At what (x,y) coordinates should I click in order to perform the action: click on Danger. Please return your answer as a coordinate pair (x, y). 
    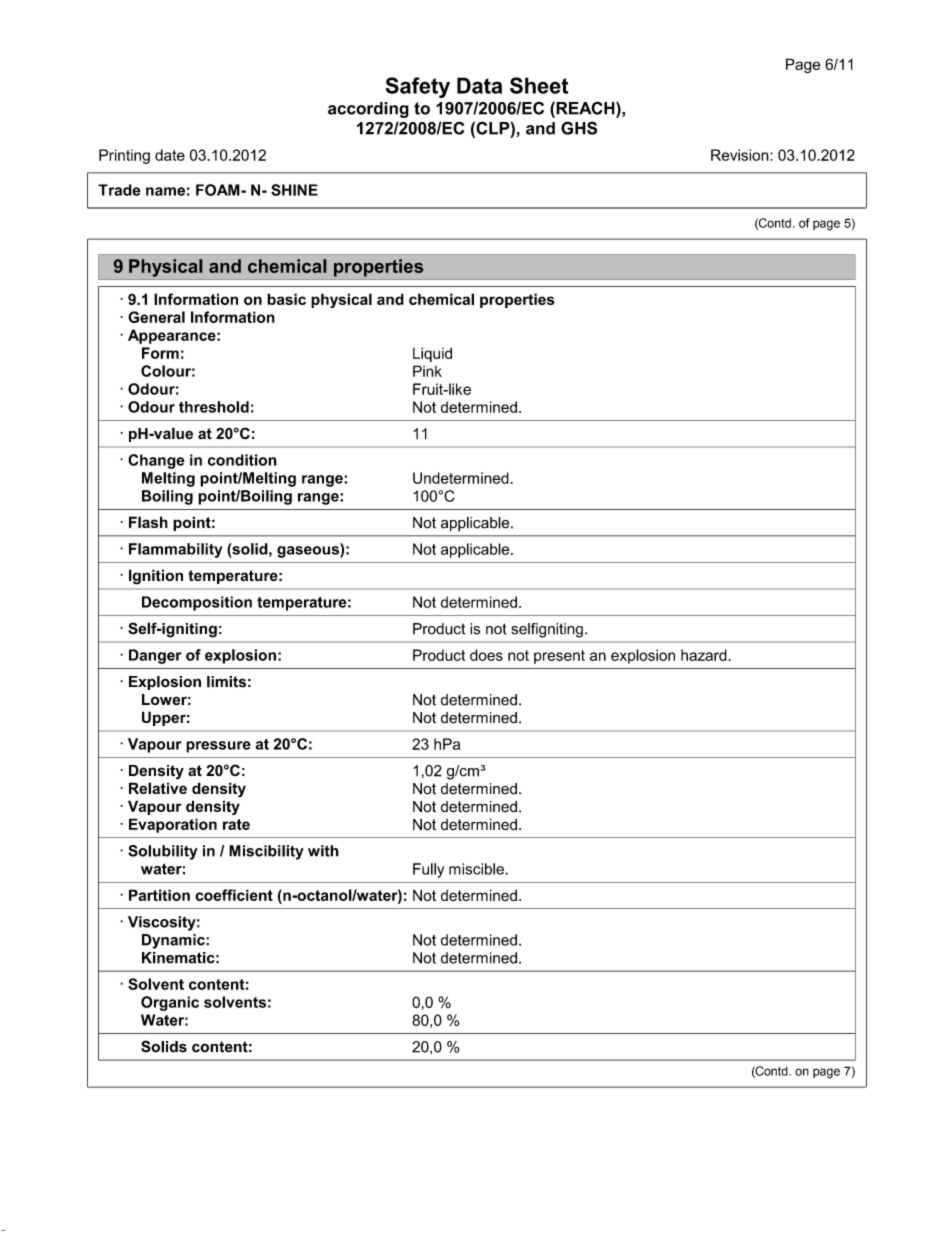
    Looking at the image, I should click on (155, 656).
